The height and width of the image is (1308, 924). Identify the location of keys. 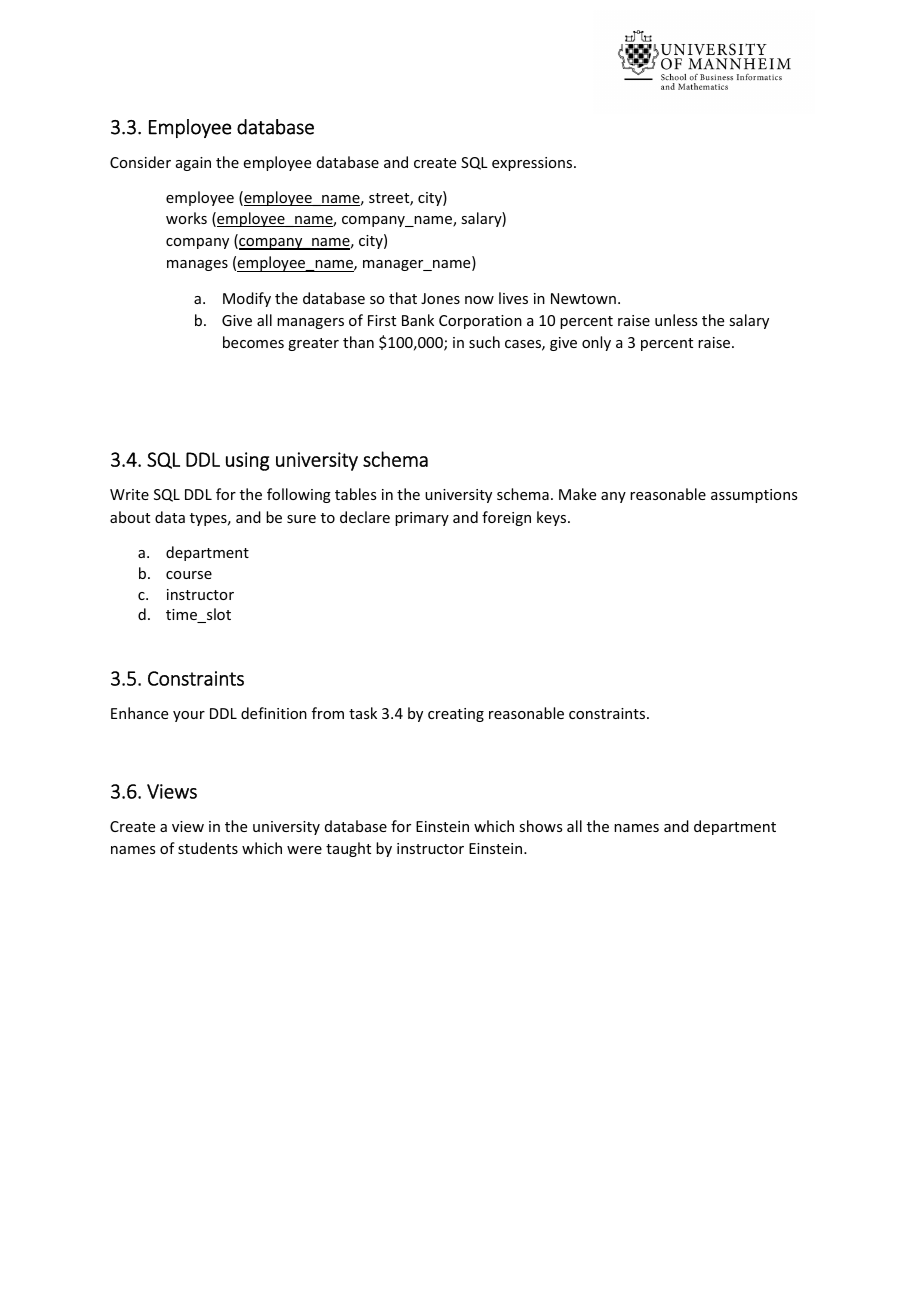
(553, 518).
